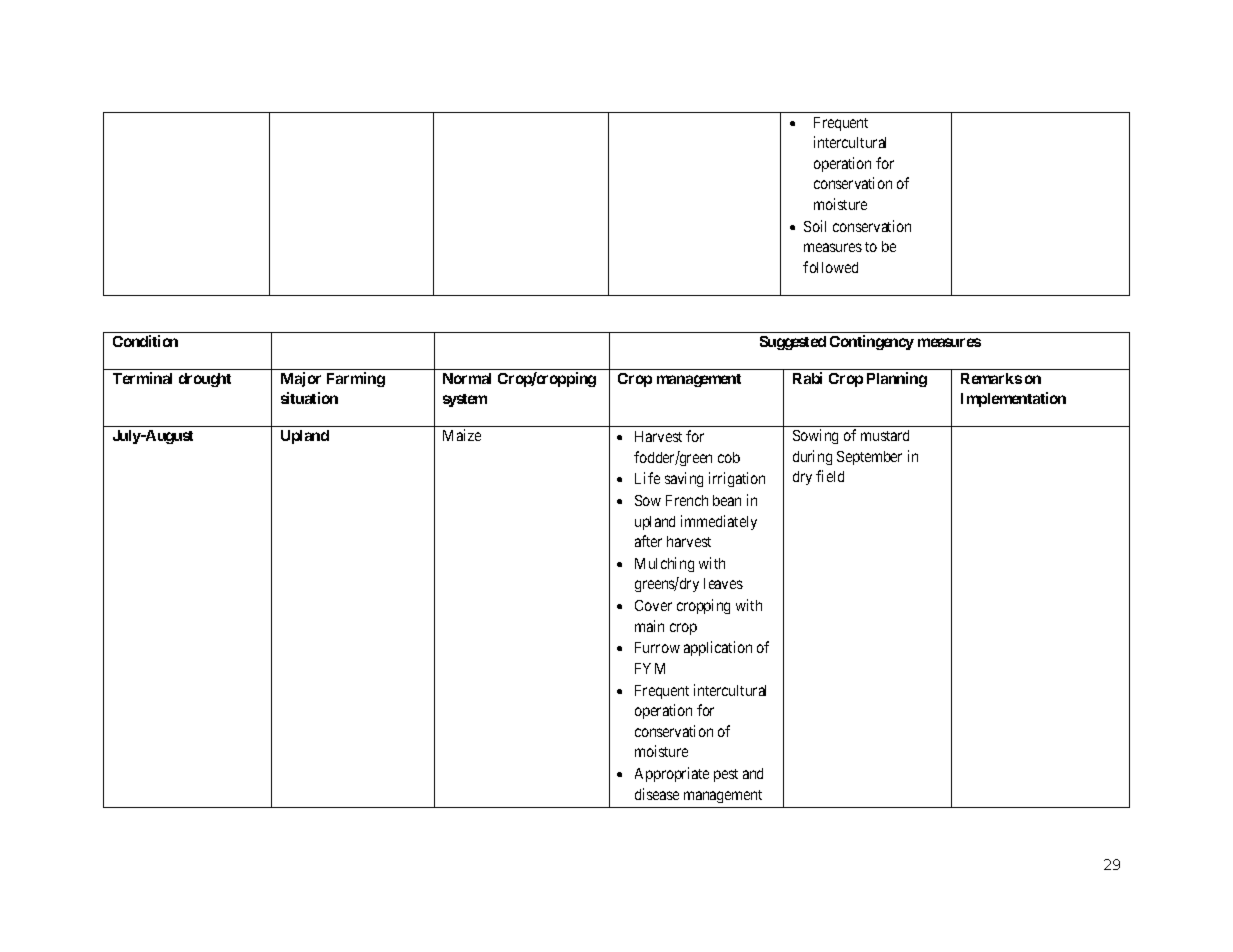 This page has height=952, width=1233. Describe the element at coordinates (672, 774) in the page. I see `Appropriate` at that location.
